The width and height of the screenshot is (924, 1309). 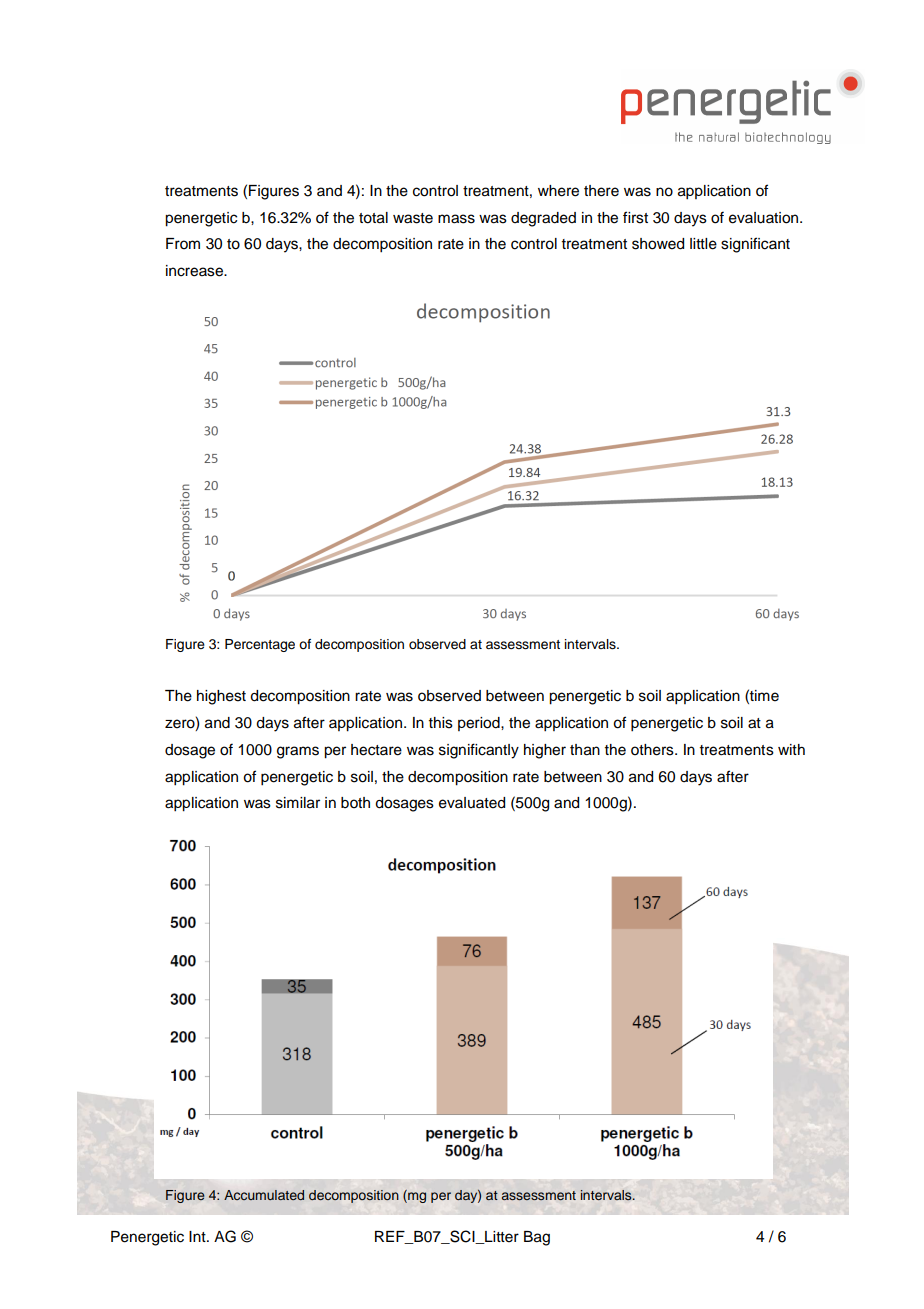 What do you see at coordinates (791, 749) in the screenshot?
I see `with` at bounding box center [791, 749].
